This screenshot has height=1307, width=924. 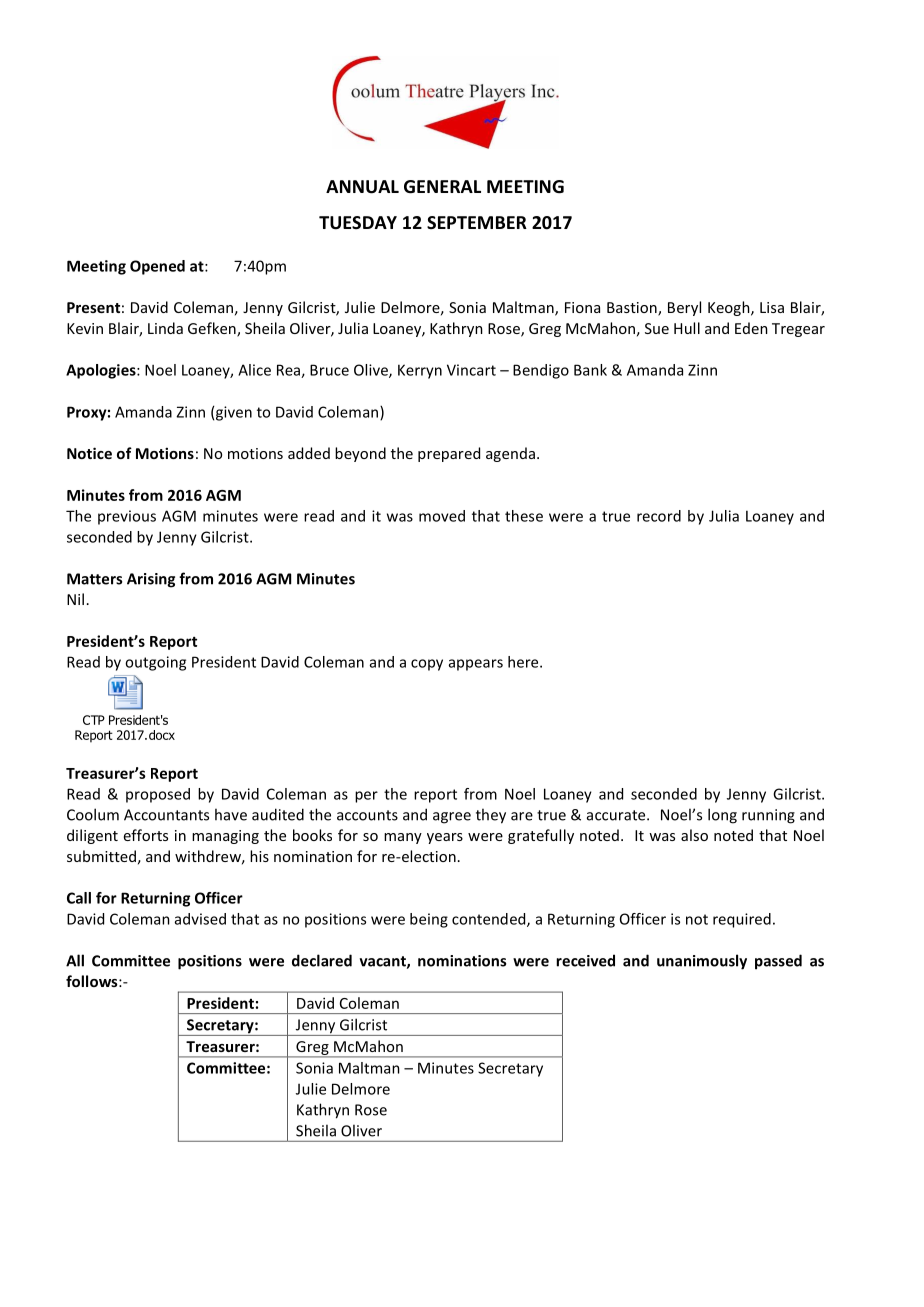 I want to click on record, so click(x=659, y=516).
